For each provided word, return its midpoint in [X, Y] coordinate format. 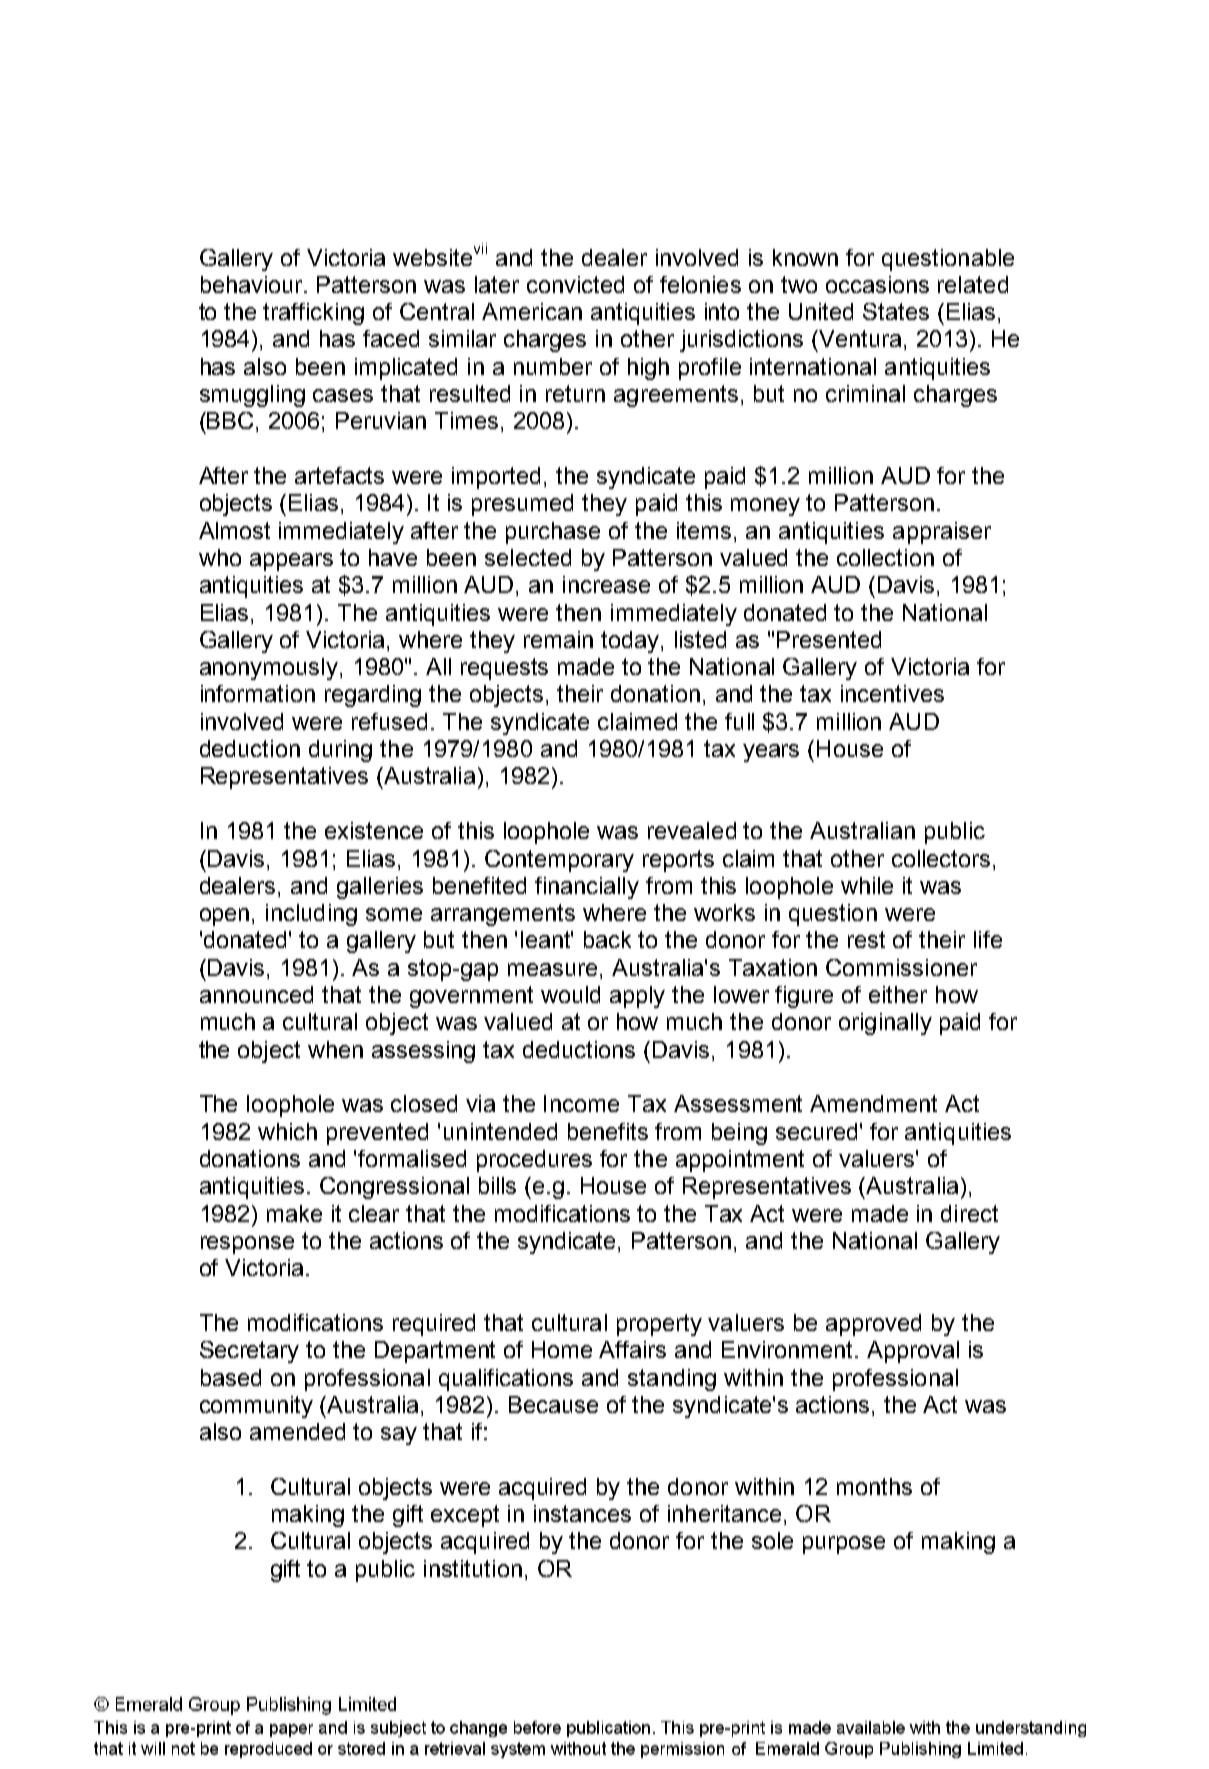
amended [297, 1431]
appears [291, 562]
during [340, 751]
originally [885, 1024]
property [659, 1325]
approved [873, 1325]
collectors [941, 858]
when [335, 1049]
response [247, 1245]
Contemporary [559, 861]
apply [637, 997]
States [896, 311]
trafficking [313, 314]
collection [885, 557]
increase [606, 584]
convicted [575, 284]
